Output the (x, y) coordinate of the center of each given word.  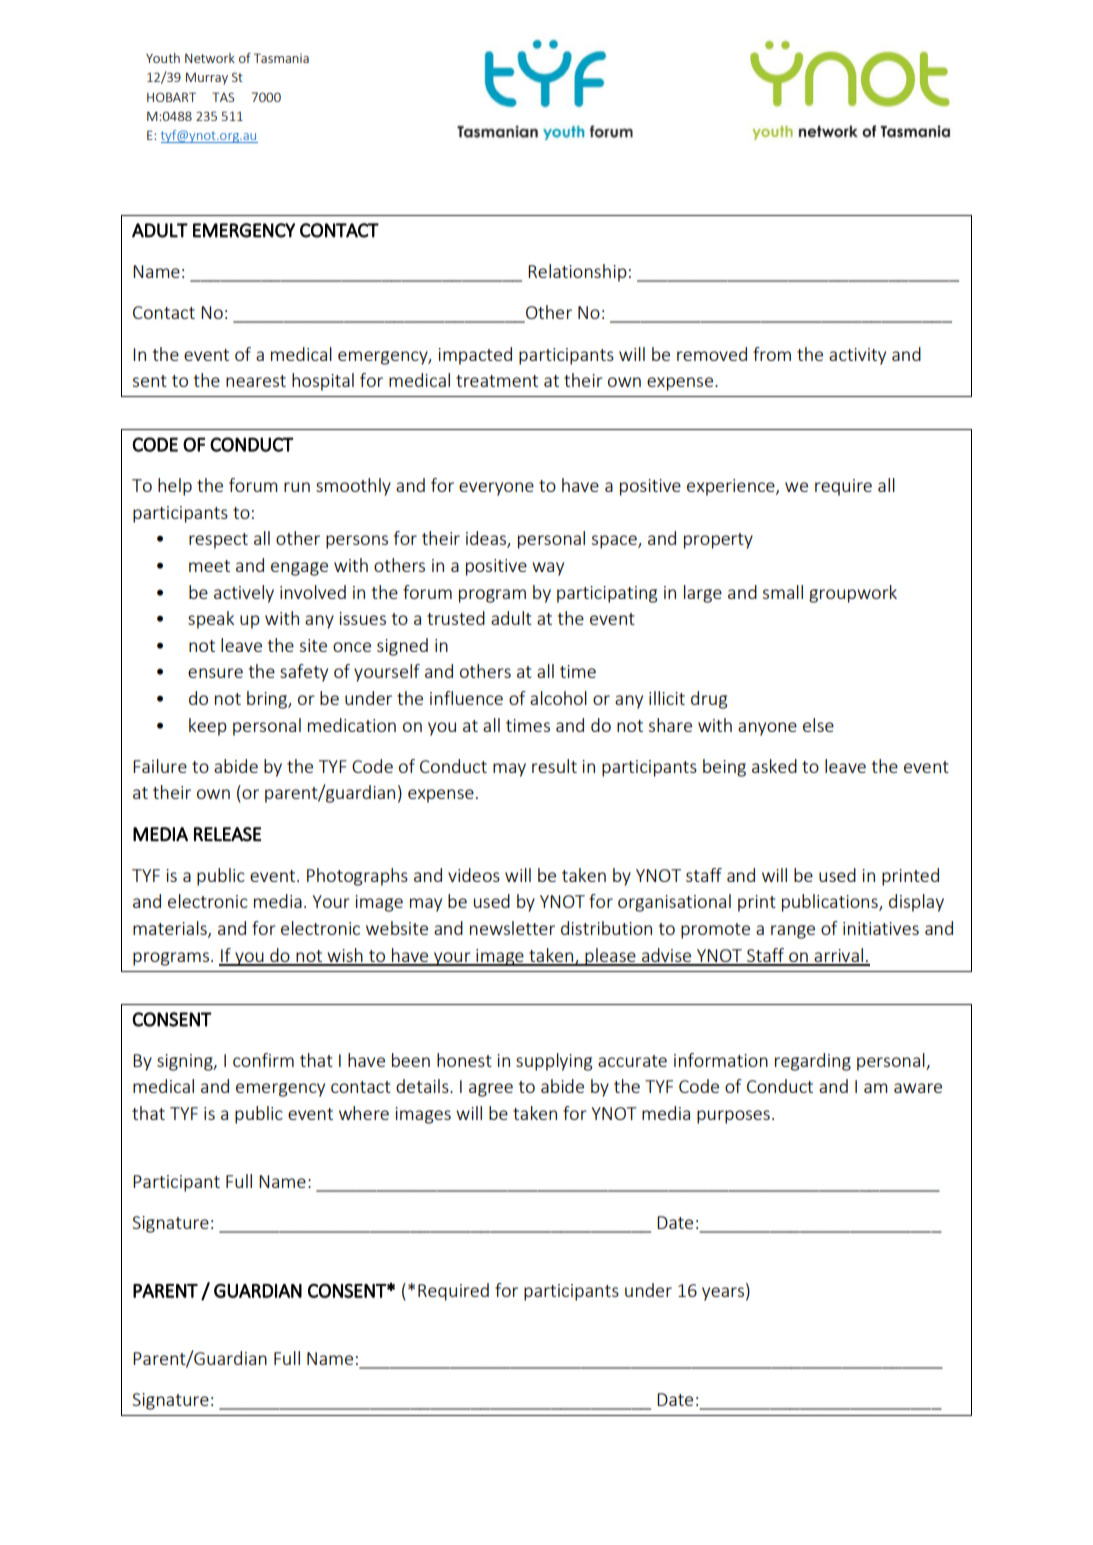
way (548, 569)
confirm (263, 1060)
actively (244, 594)
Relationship (577, 273)
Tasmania (281, 58)
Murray (207, 79)
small (782, 592)
